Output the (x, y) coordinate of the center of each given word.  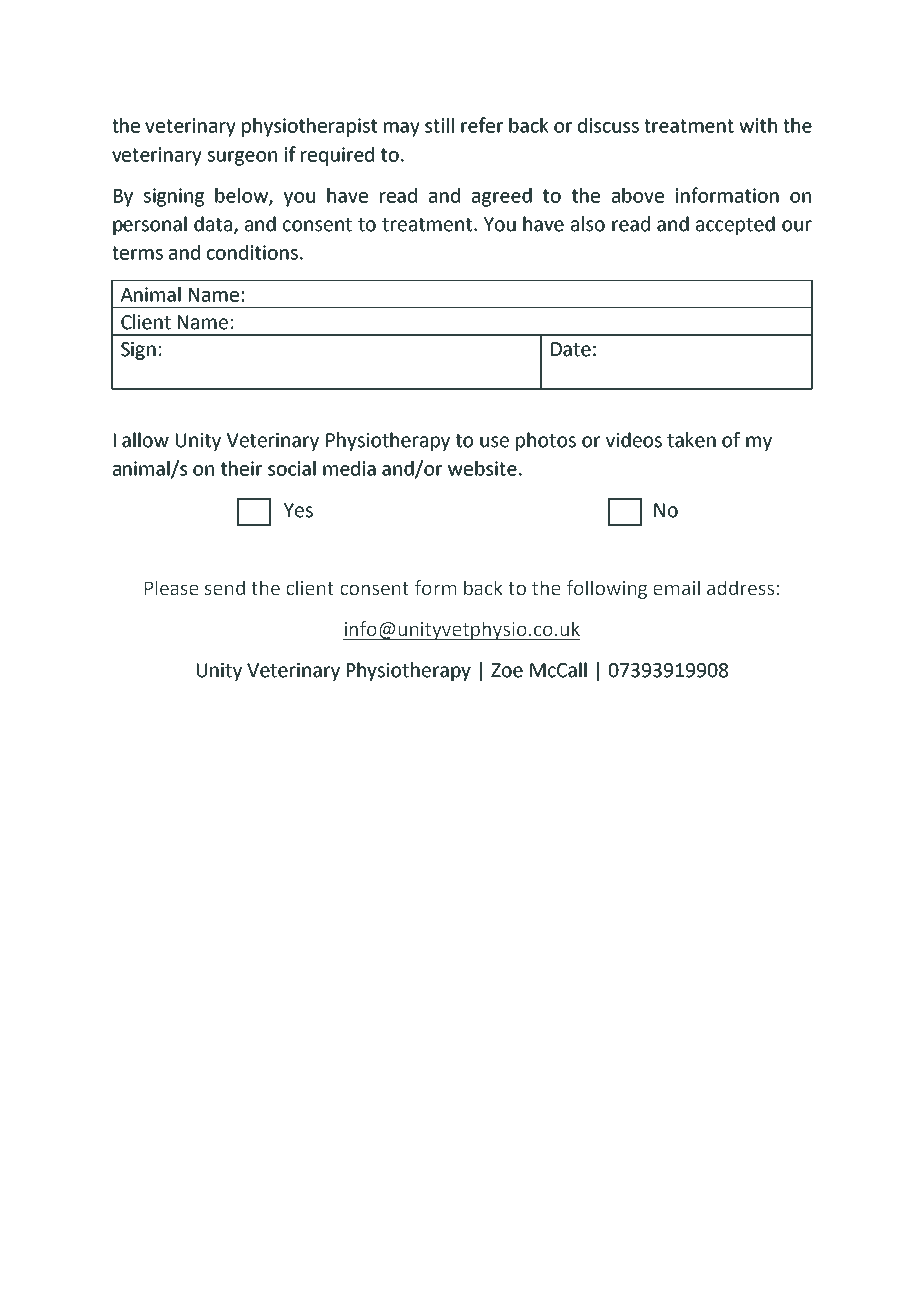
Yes (298, 510)
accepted (735, 225)
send (225, 588)
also (588, 224)
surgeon (242, 158)
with (758, 125)
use (494, 442)
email (676, 588)
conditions (252, 252)
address (740, 588)
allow (145, 440)
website (482, 468)
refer (482, 125)
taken (691, 440)
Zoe (507, 670)
